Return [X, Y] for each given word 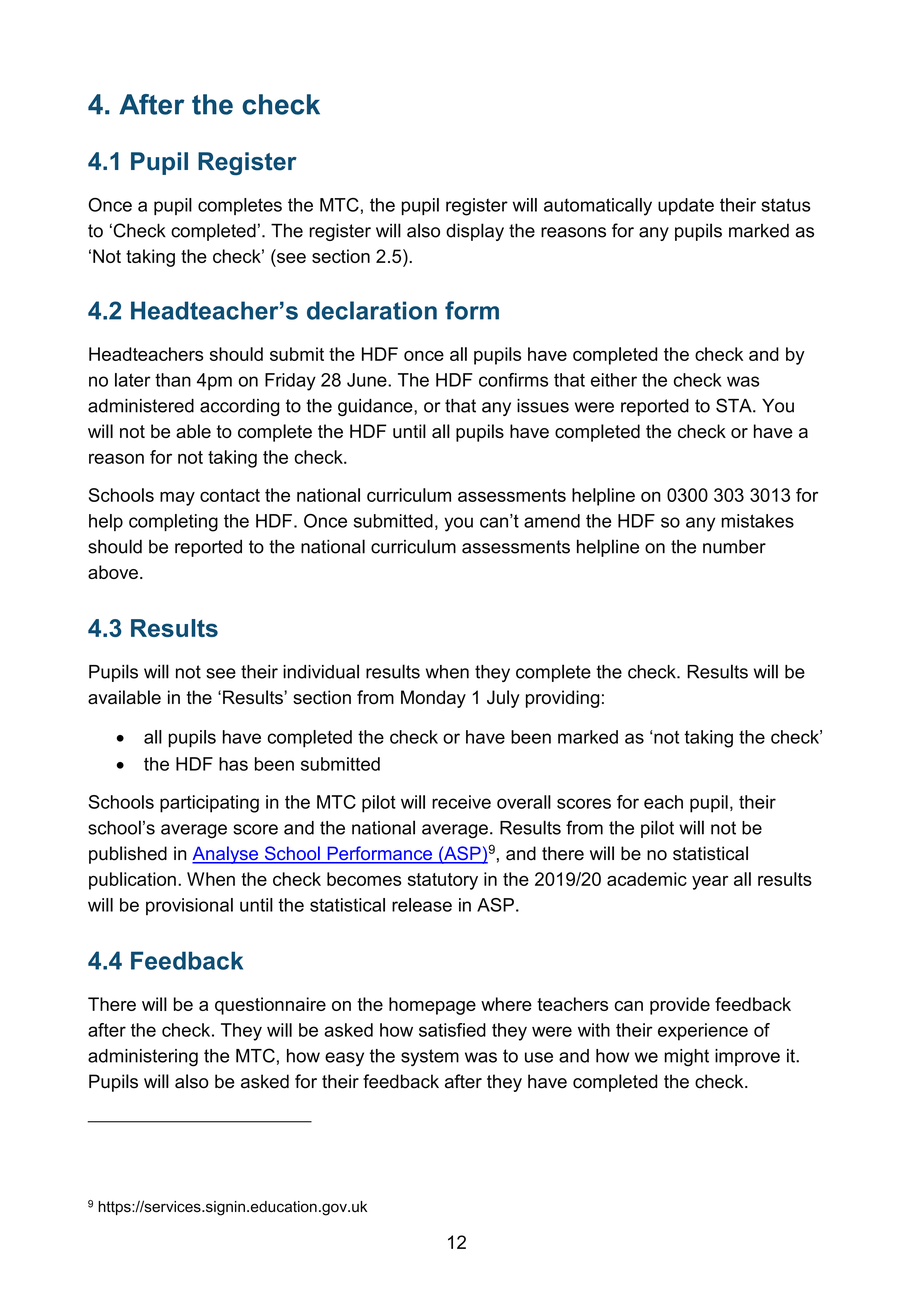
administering [143, 1058]
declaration [372, 310]
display [475, 232]
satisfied [452, 1030]
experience [703, 1032]
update [686, 206]
